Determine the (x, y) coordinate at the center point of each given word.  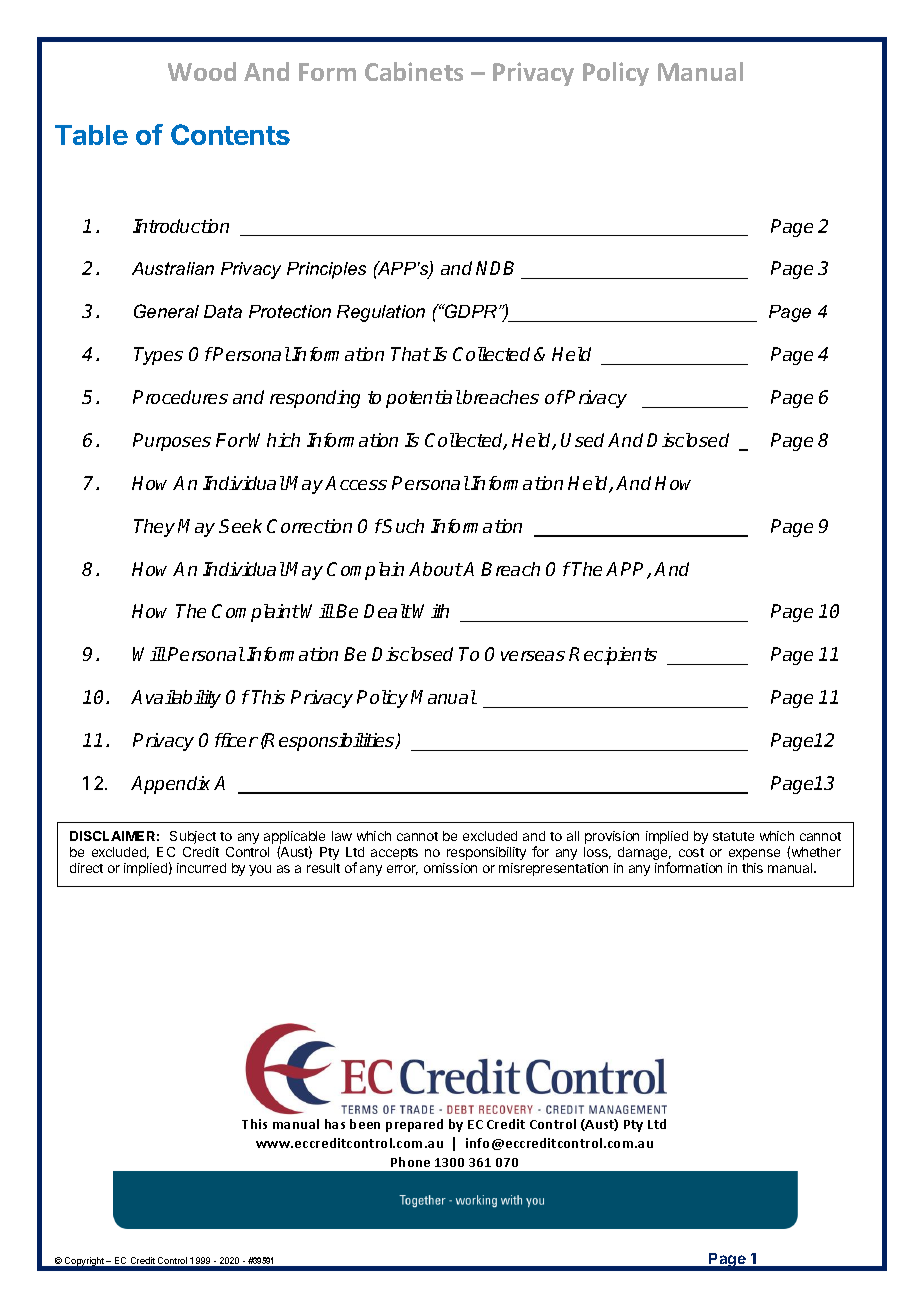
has (335, 1124)
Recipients (613, 656)
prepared (414, 1125)
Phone (410, 1162)
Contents (230, 134)
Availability (176, 699)
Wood (202, 71)
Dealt (388, 611)
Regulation (381, 313)
